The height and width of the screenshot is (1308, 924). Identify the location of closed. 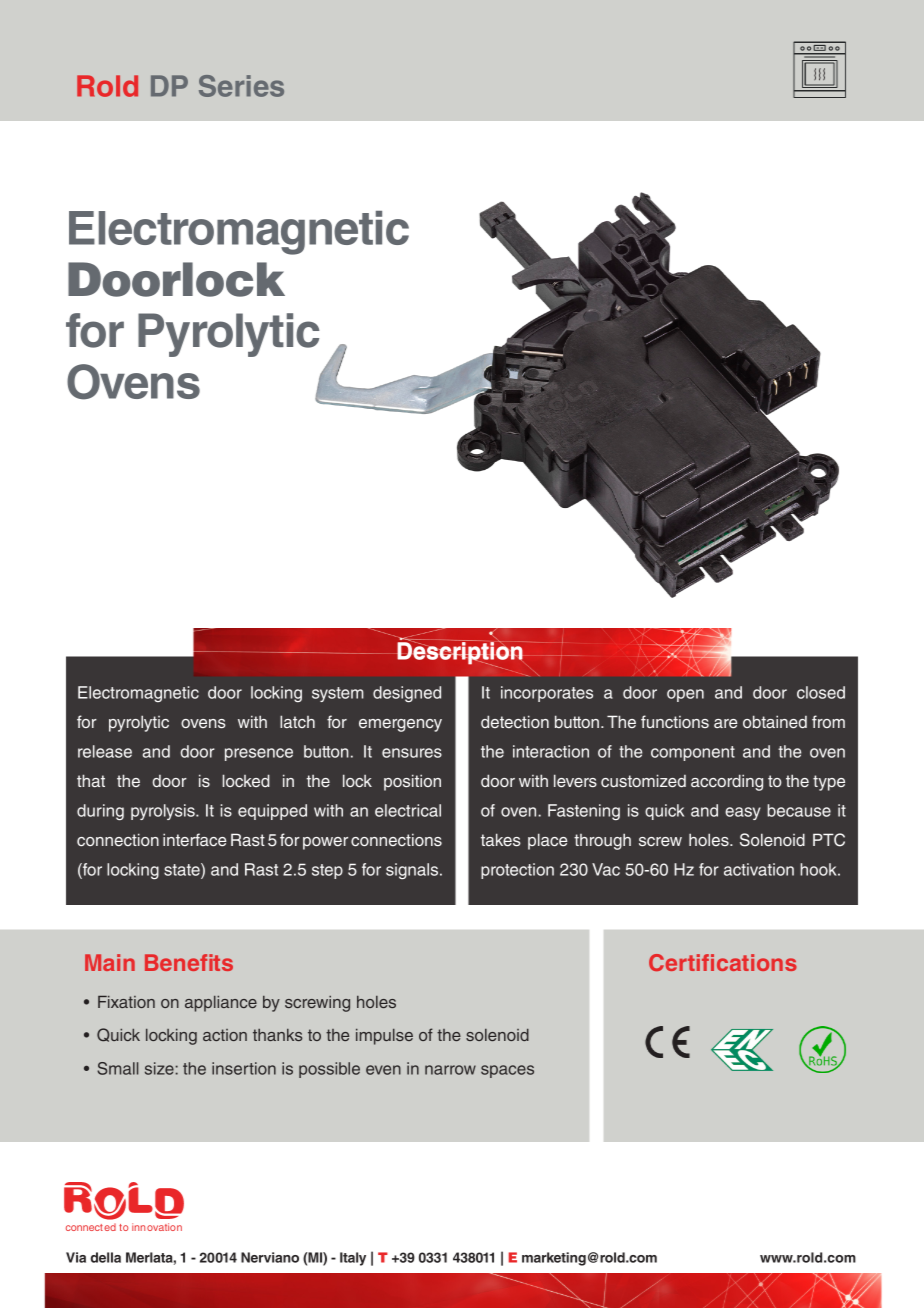
(821, 692).
